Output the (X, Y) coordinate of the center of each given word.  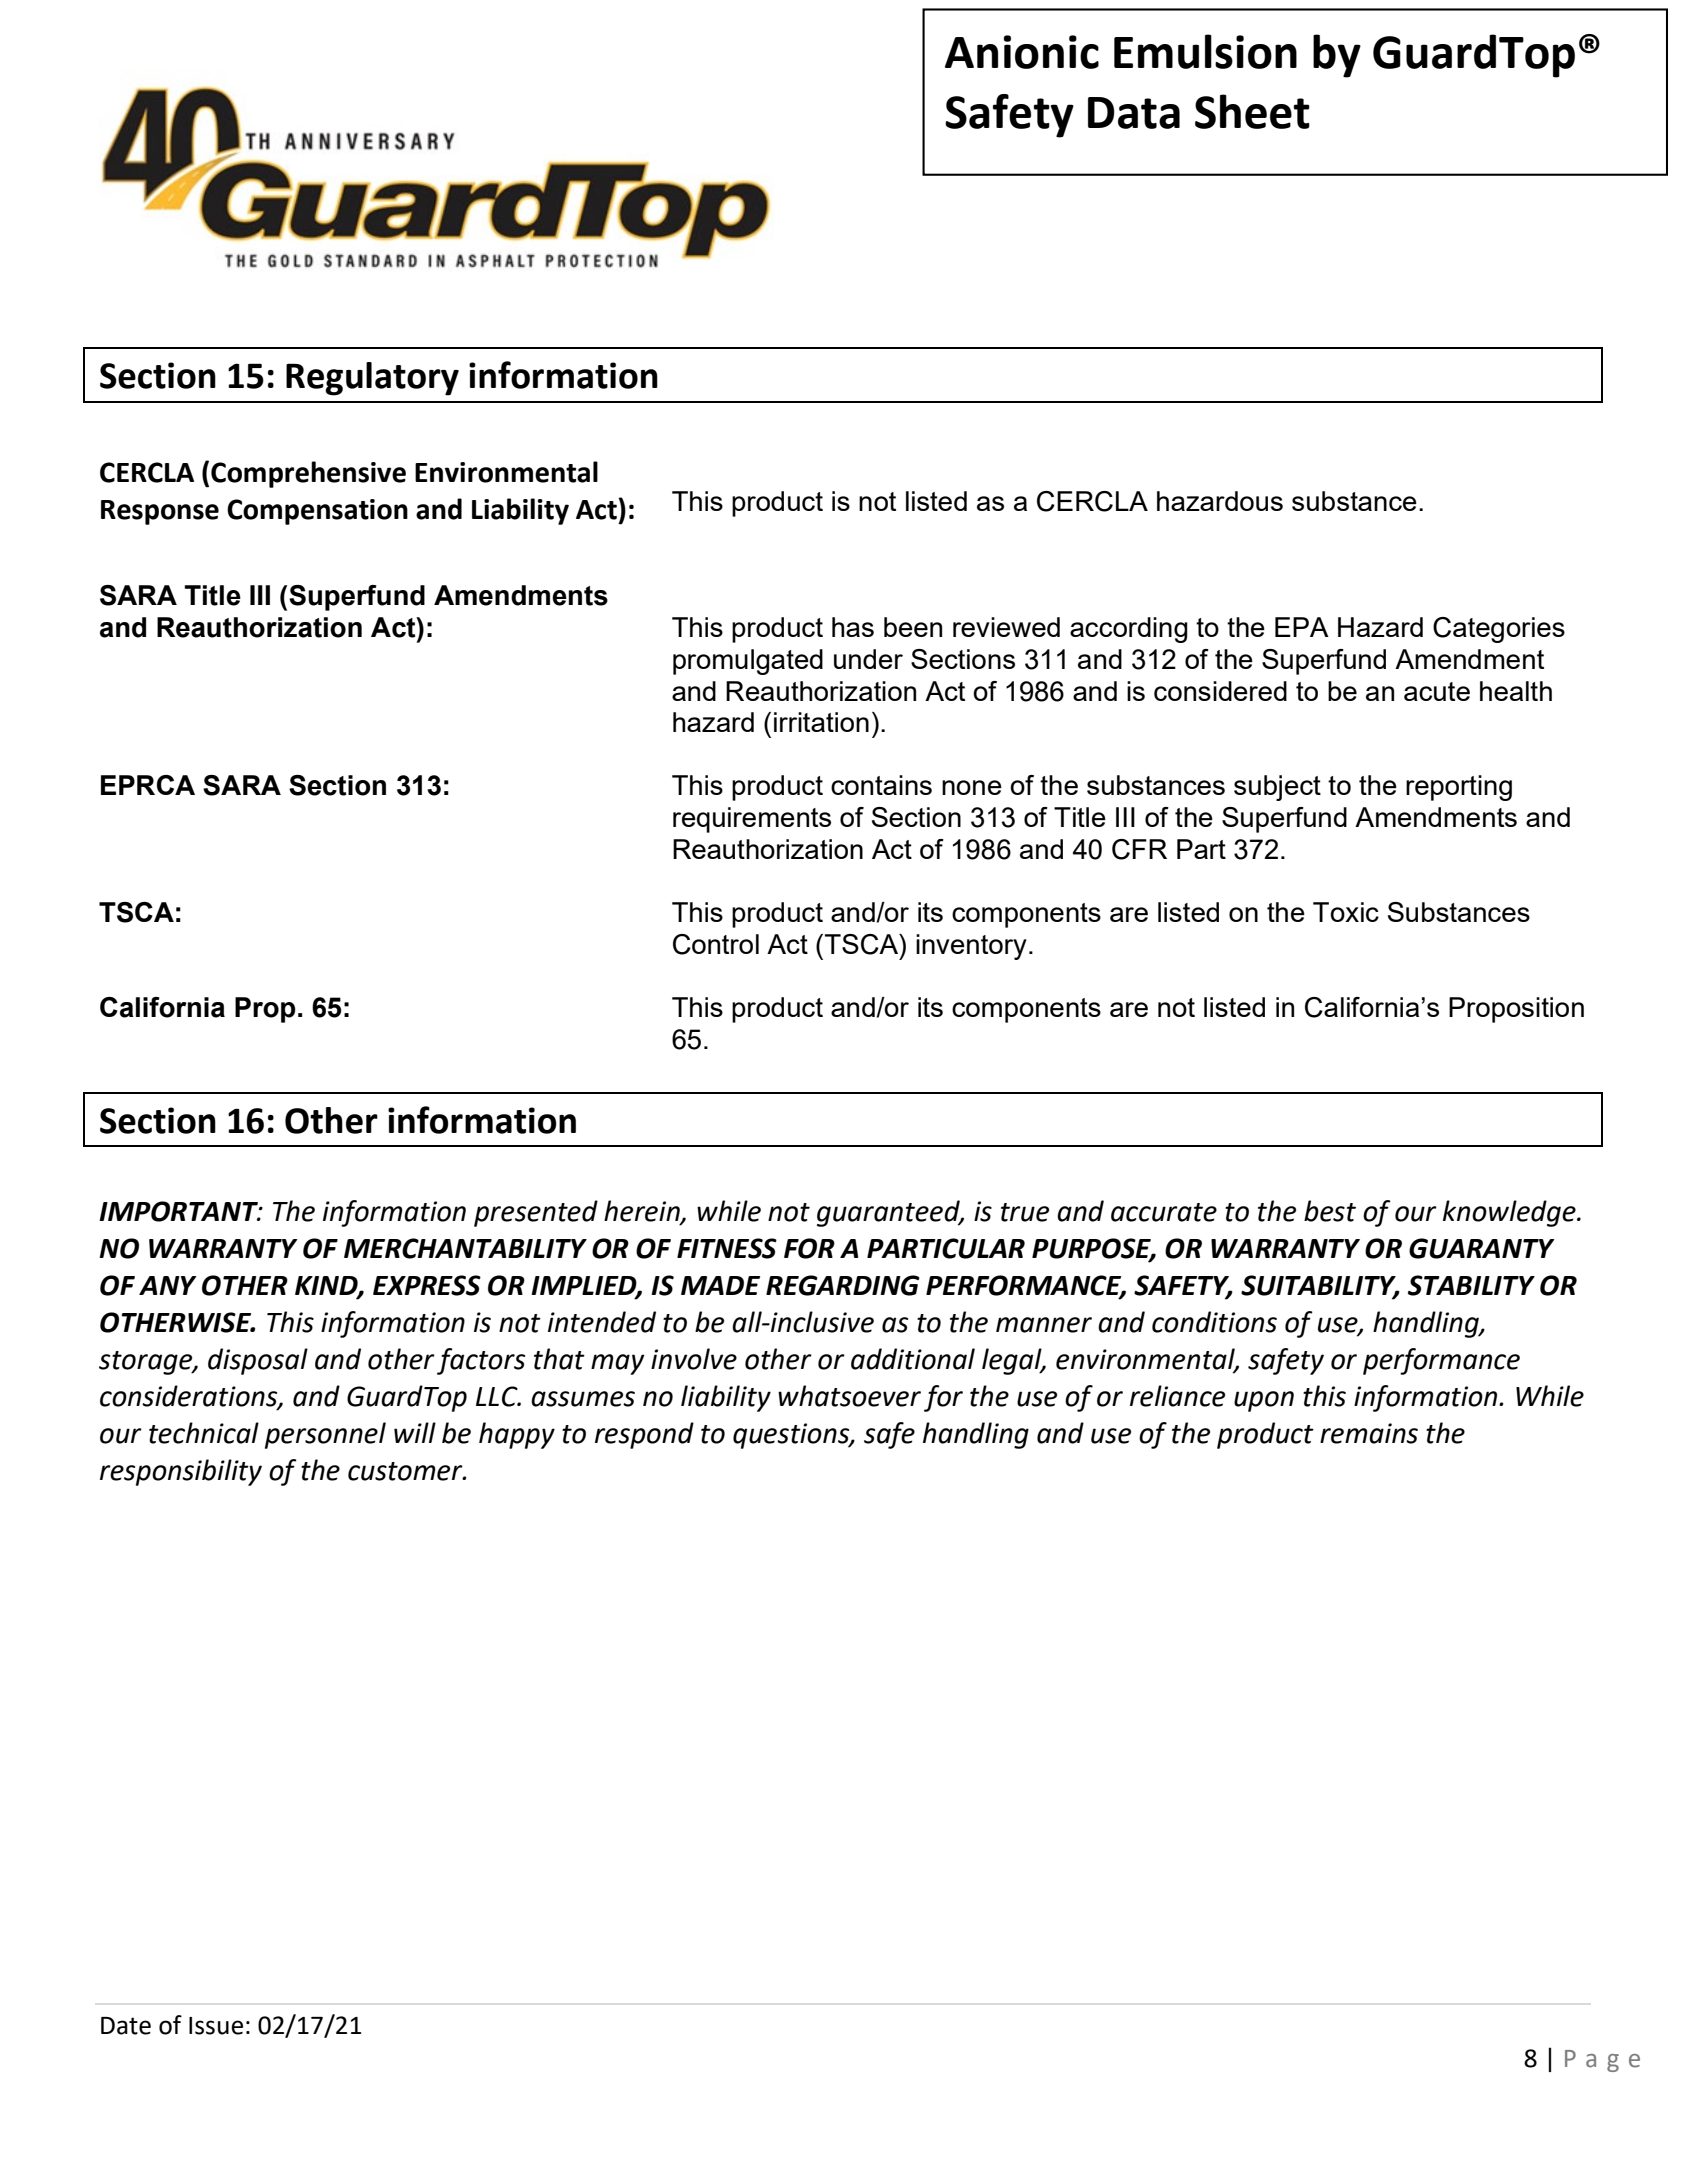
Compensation (317, 512)
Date (126, 2026)
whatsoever (849, 1396)
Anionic (1022, 52)
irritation (821, 722)
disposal (258, 1361)
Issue (216, 2026)
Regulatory (372, 379)
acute (1437, 691)
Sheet (1252, 111)
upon (1264, 1401)
